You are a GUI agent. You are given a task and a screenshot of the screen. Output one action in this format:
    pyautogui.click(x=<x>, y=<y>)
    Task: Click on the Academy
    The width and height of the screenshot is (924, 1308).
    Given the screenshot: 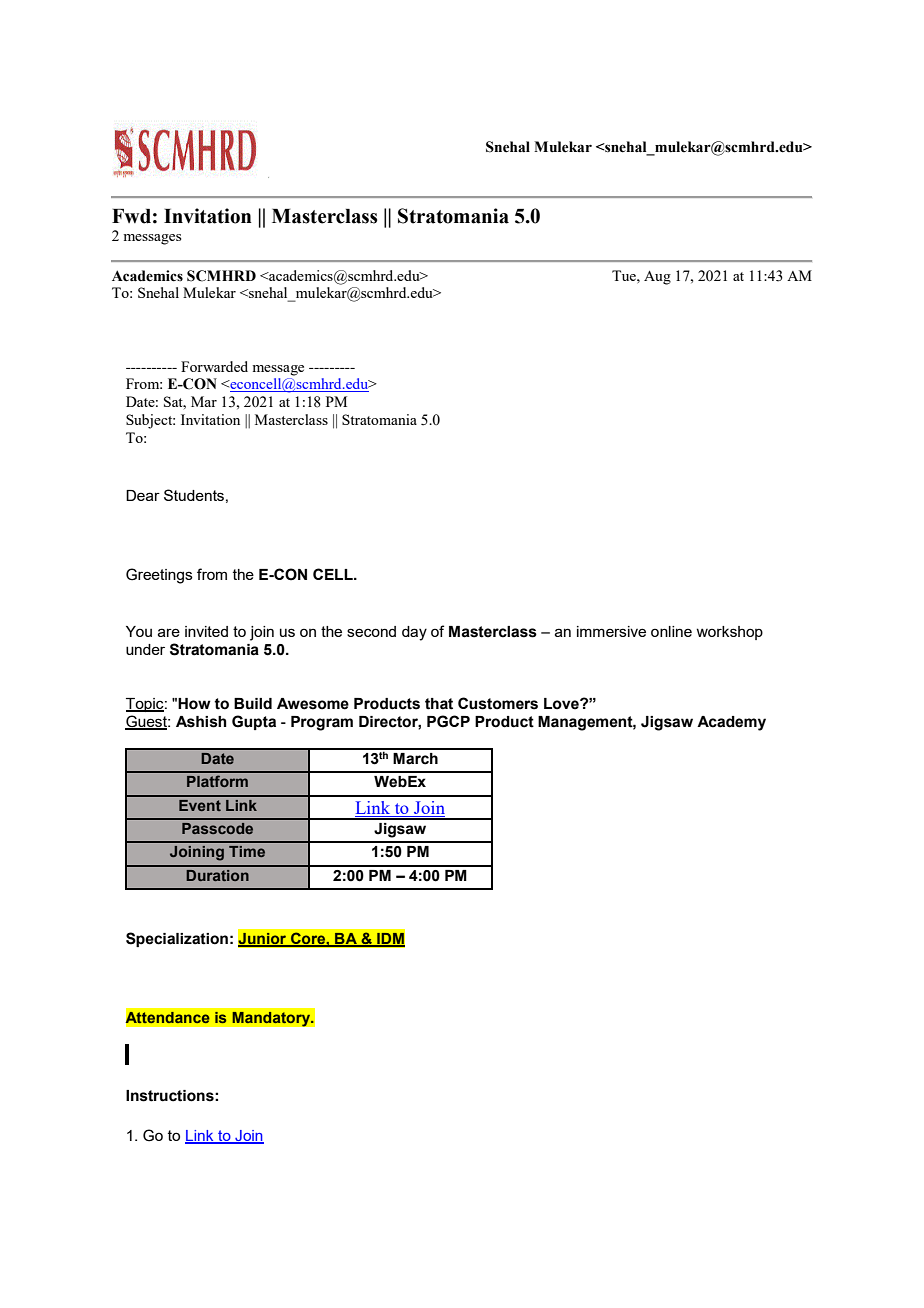 What is the action you would take?
    pyautogui.click(x=731, y=723)
